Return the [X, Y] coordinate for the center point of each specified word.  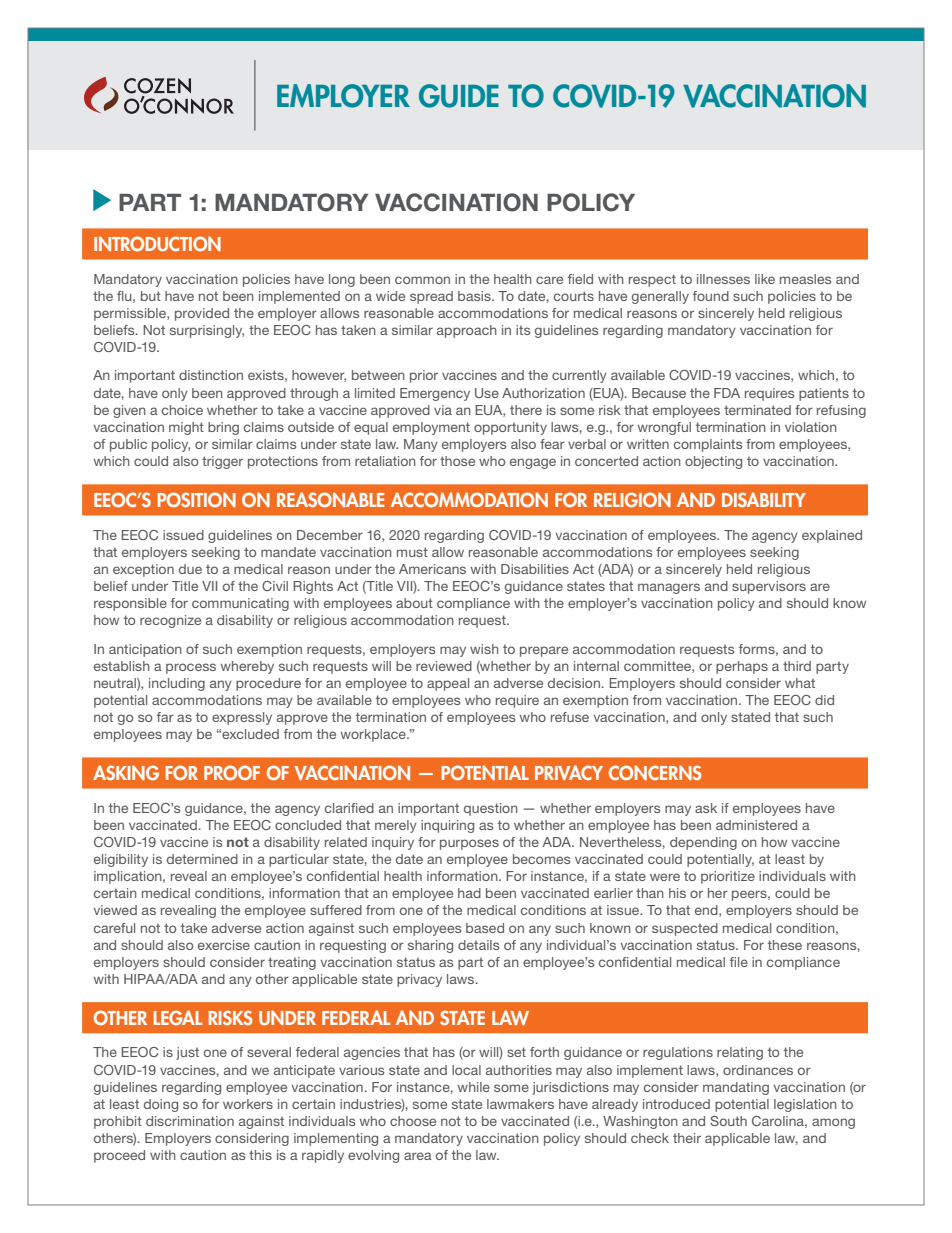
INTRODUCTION [157, 243]
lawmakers [520, 1104]
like [765, 279]
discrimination [190, 1121]
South [728, 1121]
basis [475, 296]
